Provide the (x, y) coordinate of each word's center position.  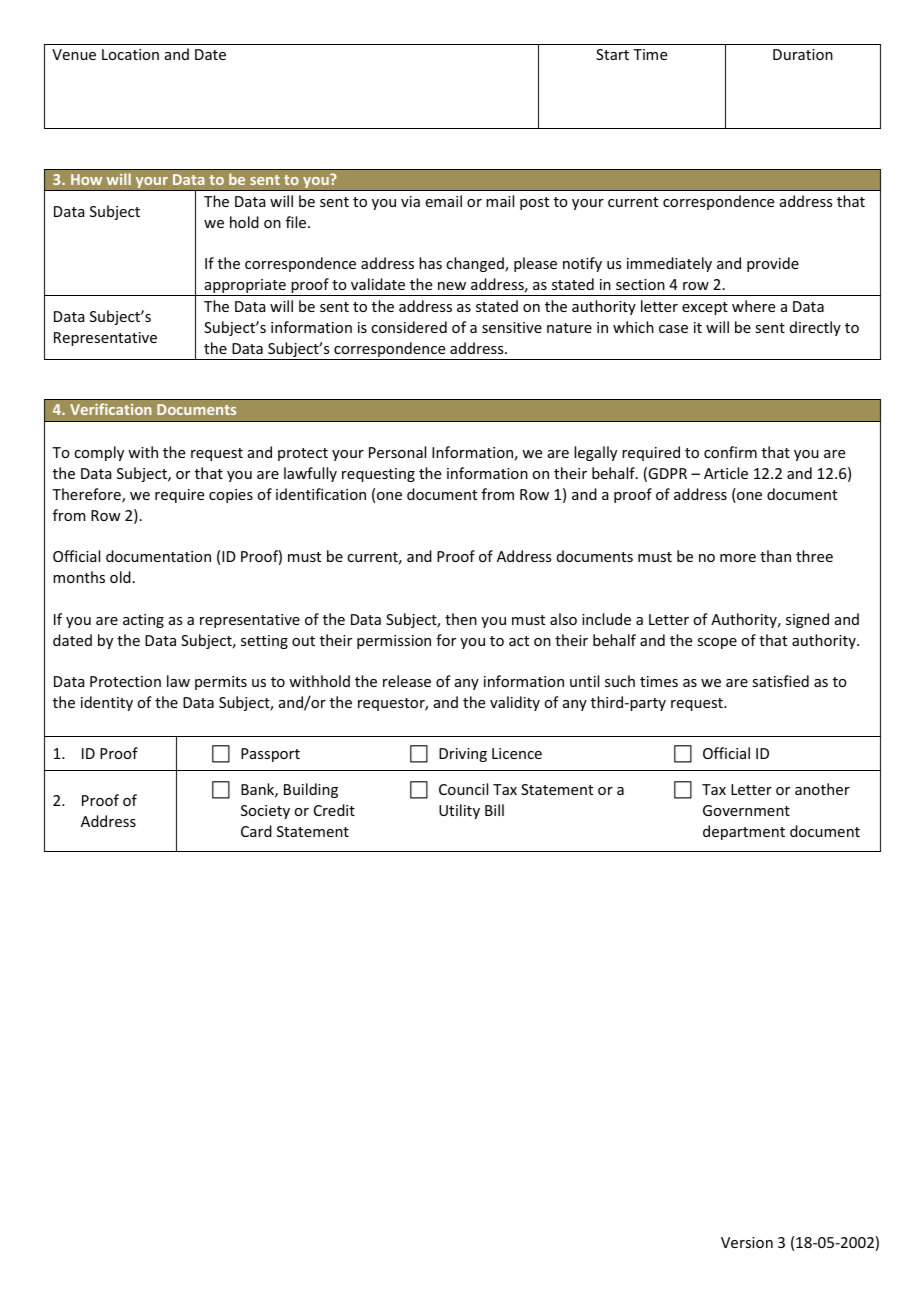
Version (747, 1242)
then (461, 619)
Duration (803, 54)
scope (717, 643)
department (744, 832)
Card (256, 831)
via (410, 201)
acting (143, 621)
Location (130, 54)
